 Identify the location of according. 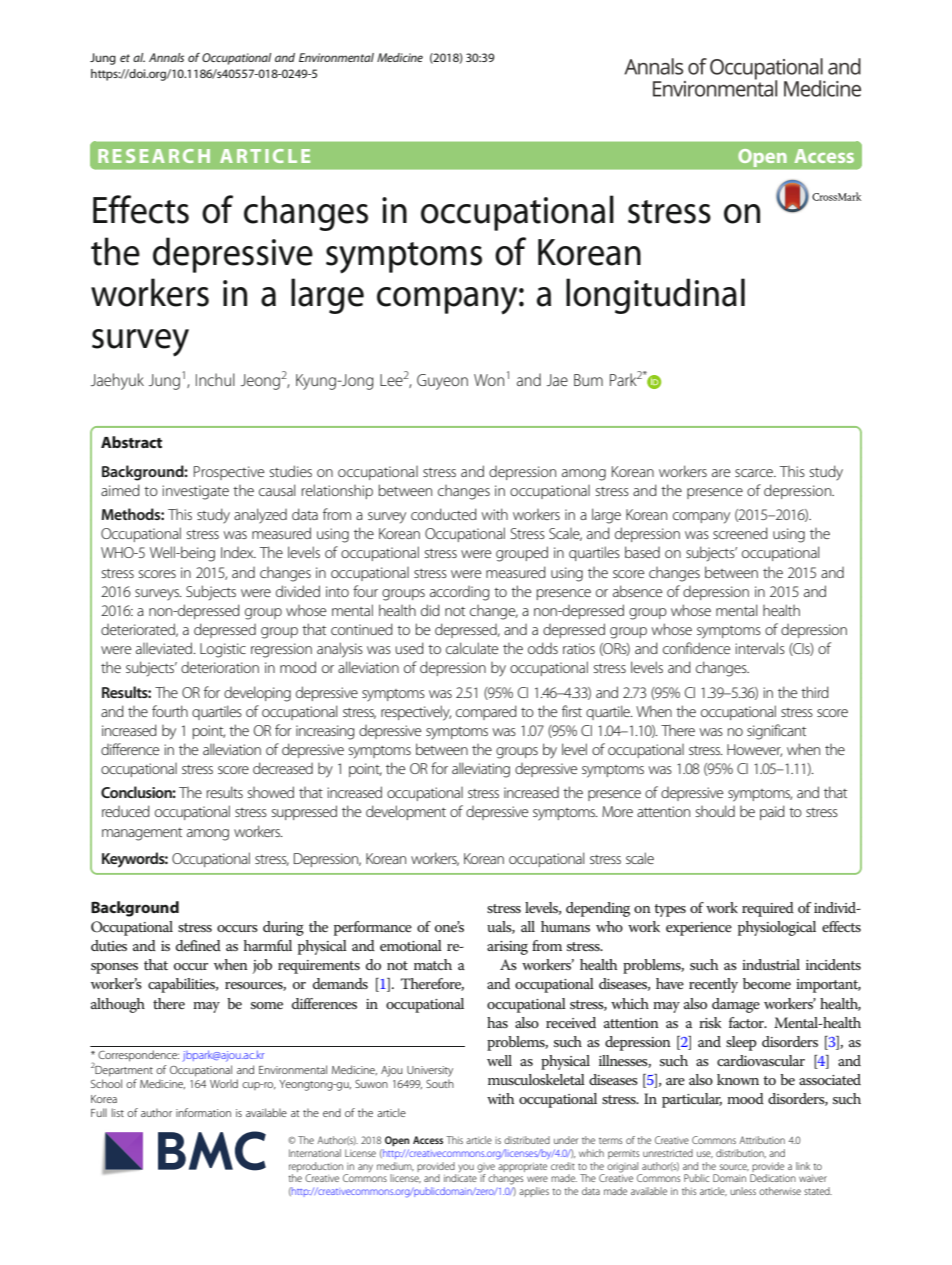
(460, 593).
